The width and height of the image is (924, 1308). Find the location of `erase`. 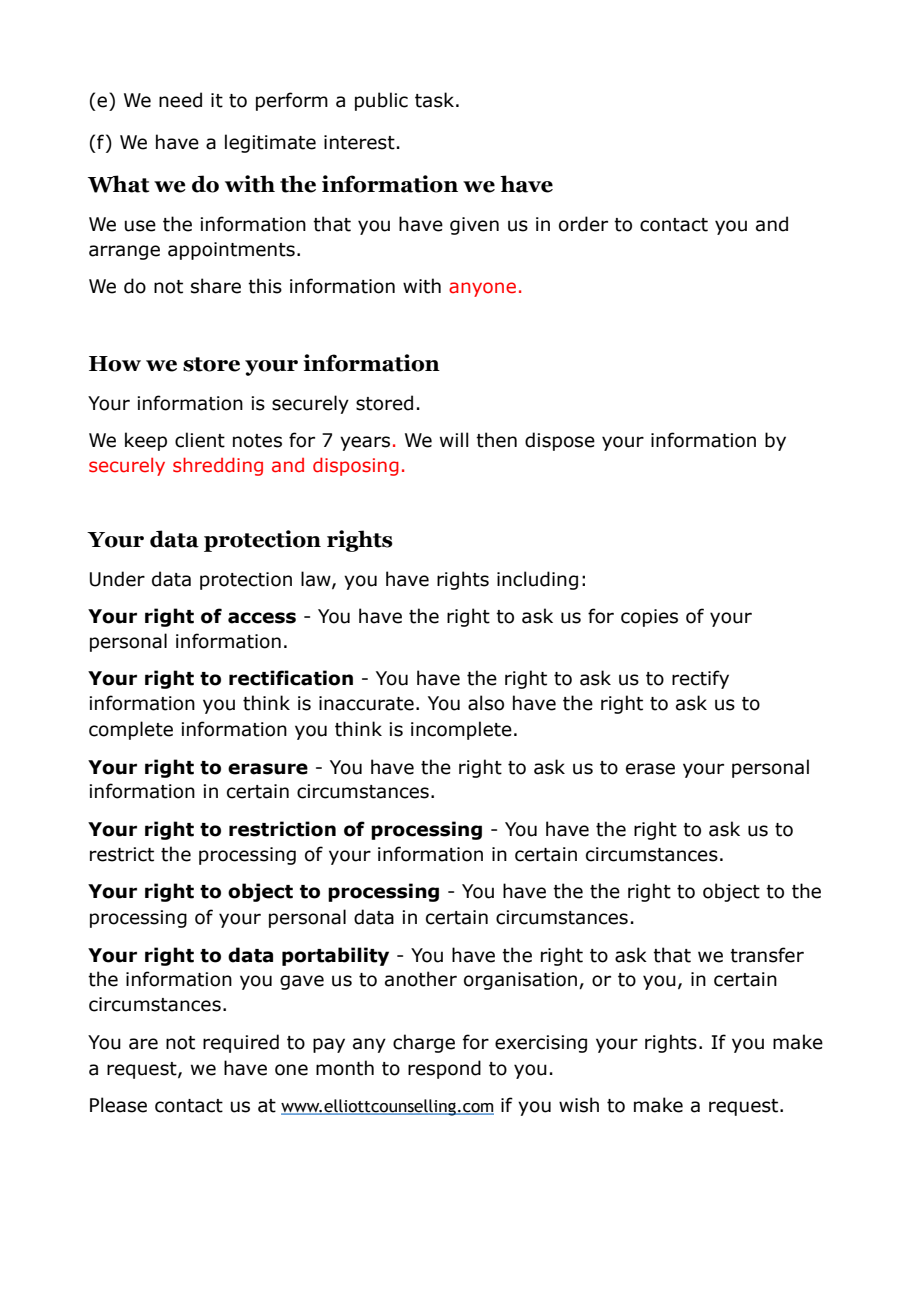

erase is located at coordinates (650, 769).
